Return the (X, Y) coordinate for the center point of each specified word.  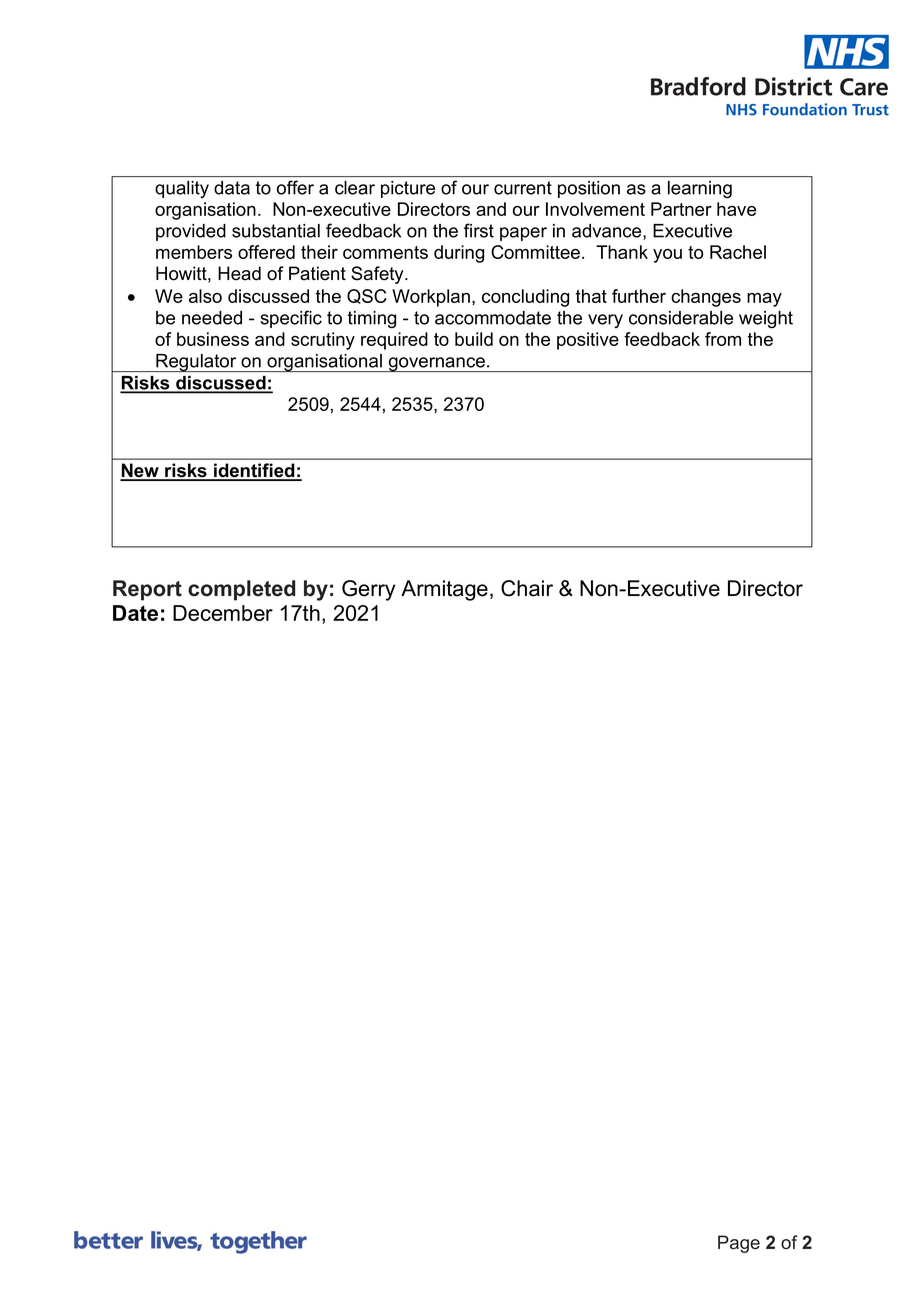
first (479, 230)
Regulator (196, 363)
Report (147, 590)
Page (739, 1244)
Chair (527, 588)
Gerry (369, 590)
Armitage (444, 590)
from (723, 339)
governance (436, 364)
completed (241, 590)
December (223, 613)
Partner (681, 209)
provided (191, 232)
